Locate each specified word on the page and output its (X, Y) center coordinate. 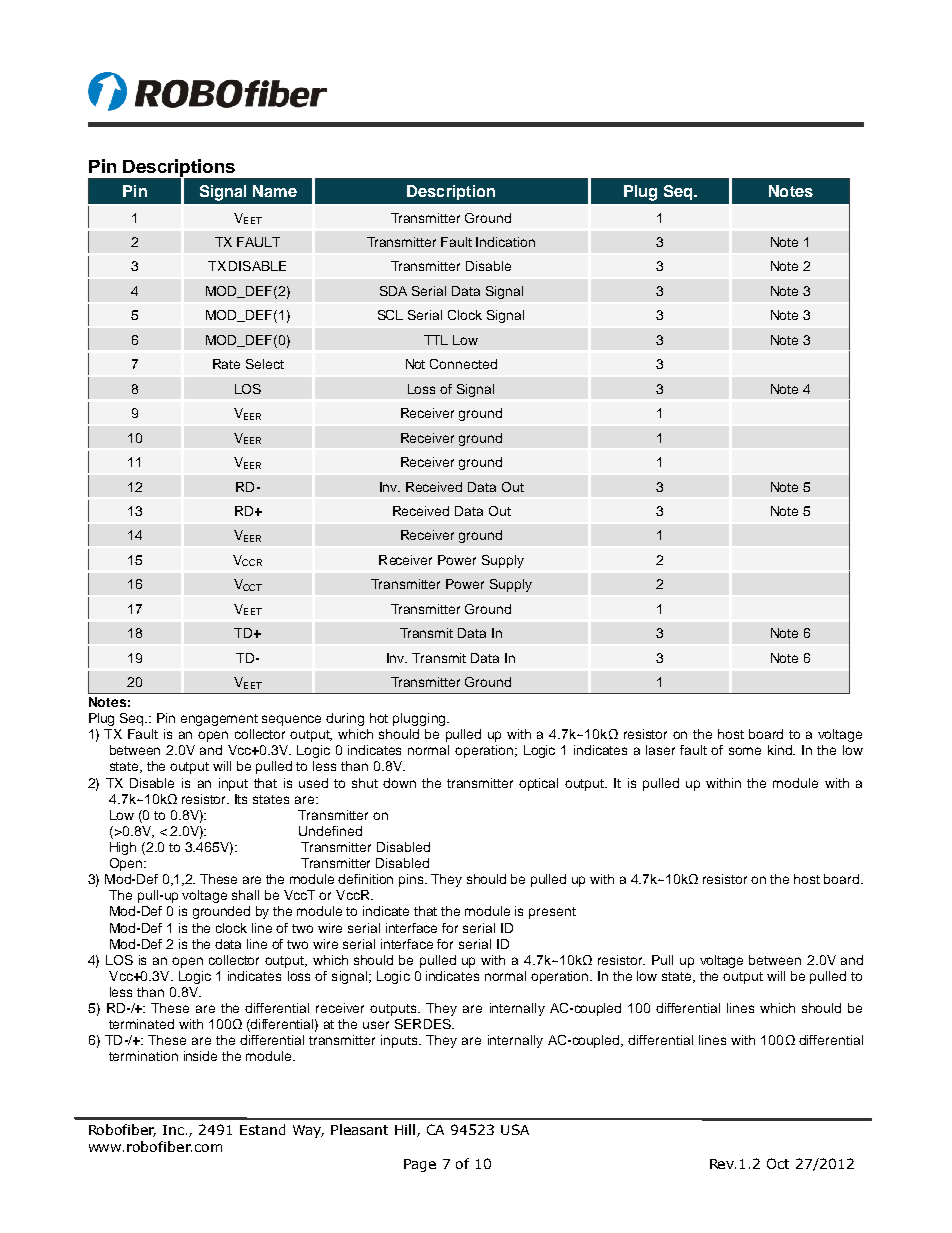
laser (660, 750)
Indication (505, 242)
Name (275, 191)
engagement (219, 720)
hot (379, 718)
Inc (175, 1130)
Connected (463, 364)
